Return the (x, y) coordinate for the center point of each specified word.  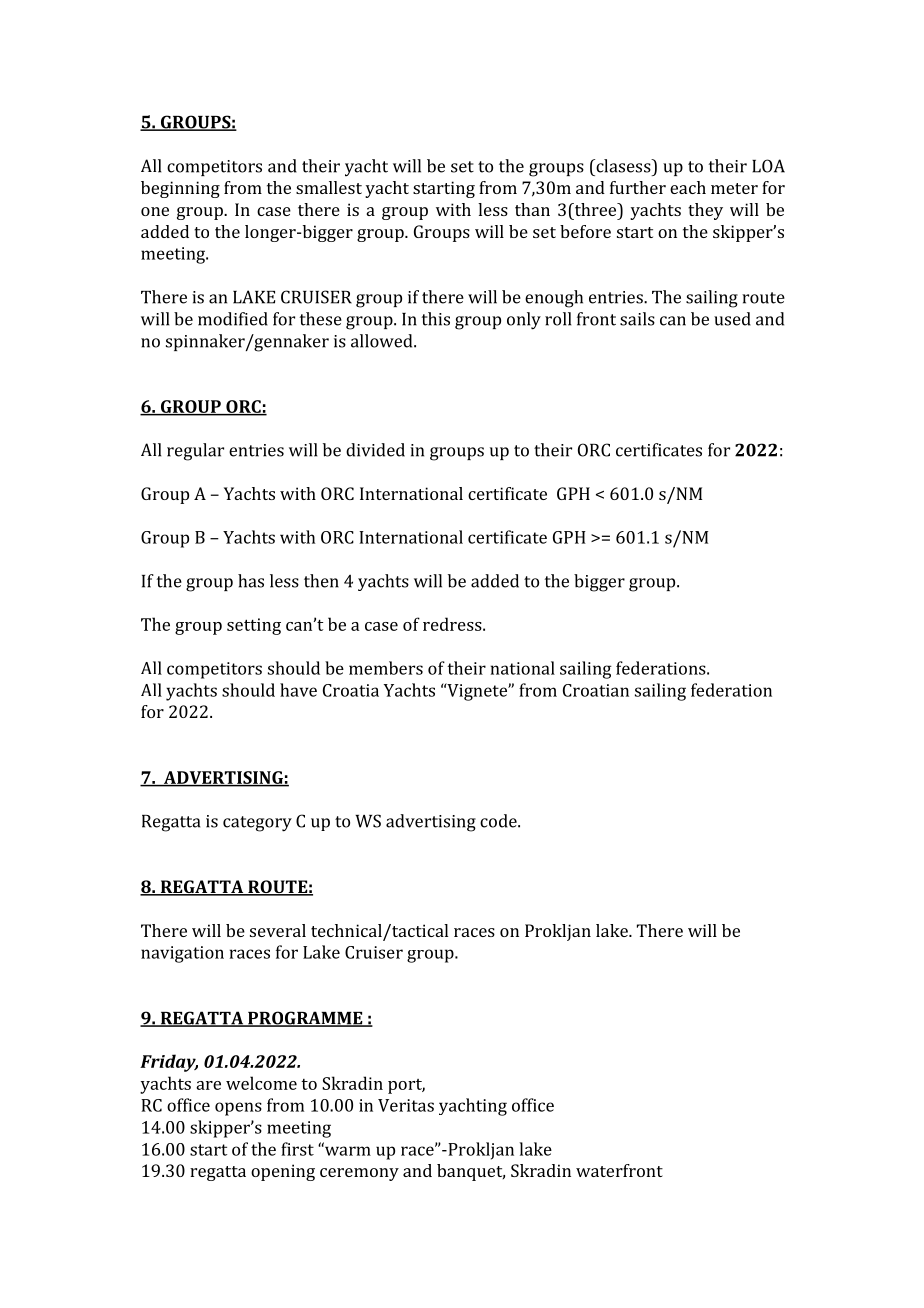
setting (254, 626)
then (321, 581)
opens (238, 1109)
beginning (180, 189)
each (688, 187)
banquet (471, 1172)
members (386, 668)
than (532, 209)
